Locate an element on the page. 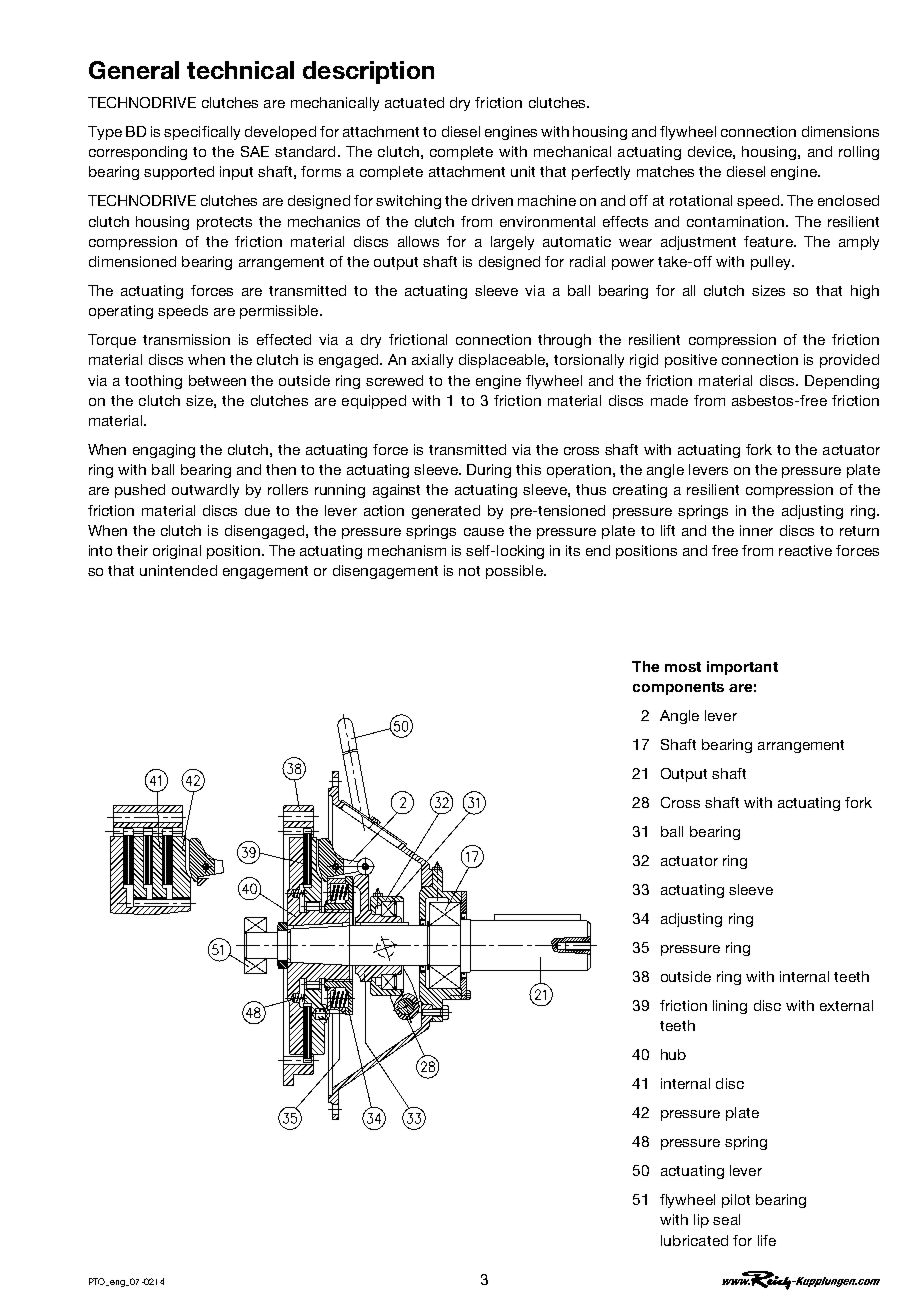 This image has width=924, height=1308. lip is located at coordinates (701, 1221).
